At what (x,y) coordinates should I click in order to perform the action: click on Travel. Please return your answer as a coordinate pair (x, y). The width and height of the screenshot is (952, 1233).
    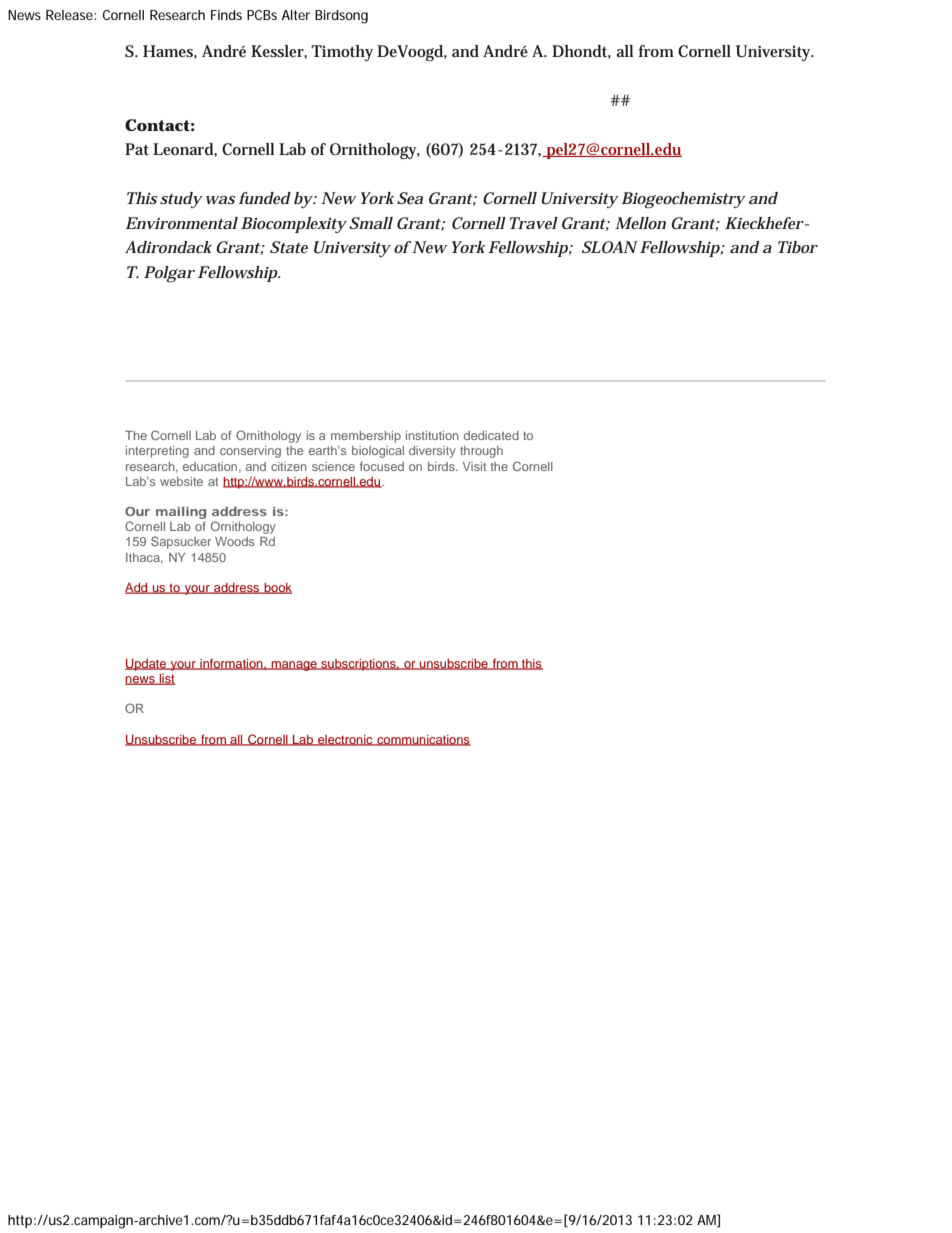
    Looking at the image, I should click on (534, 223).
